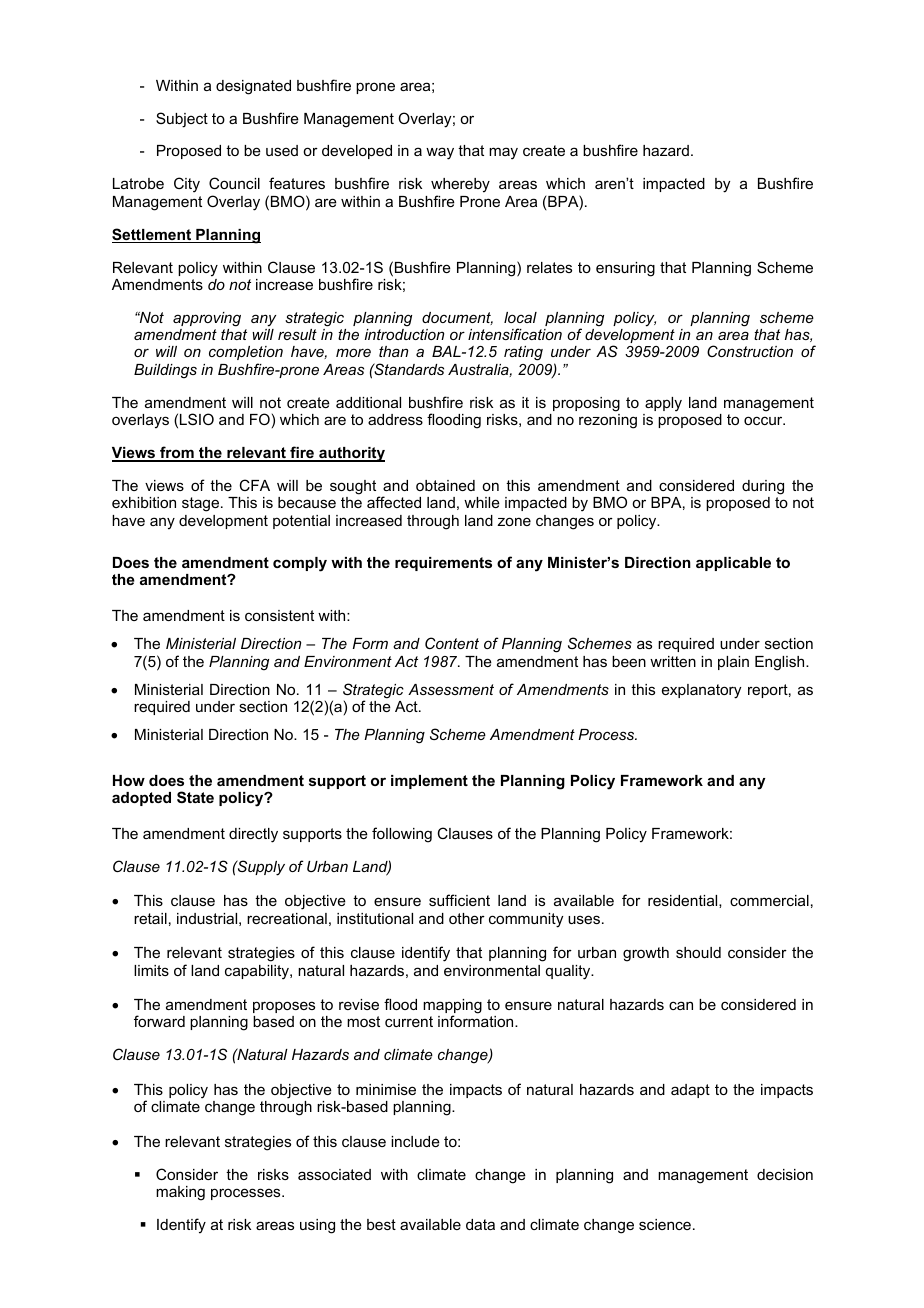 This screenshot has height=1308, width=924. I want to click on way, so click(440, 153).
